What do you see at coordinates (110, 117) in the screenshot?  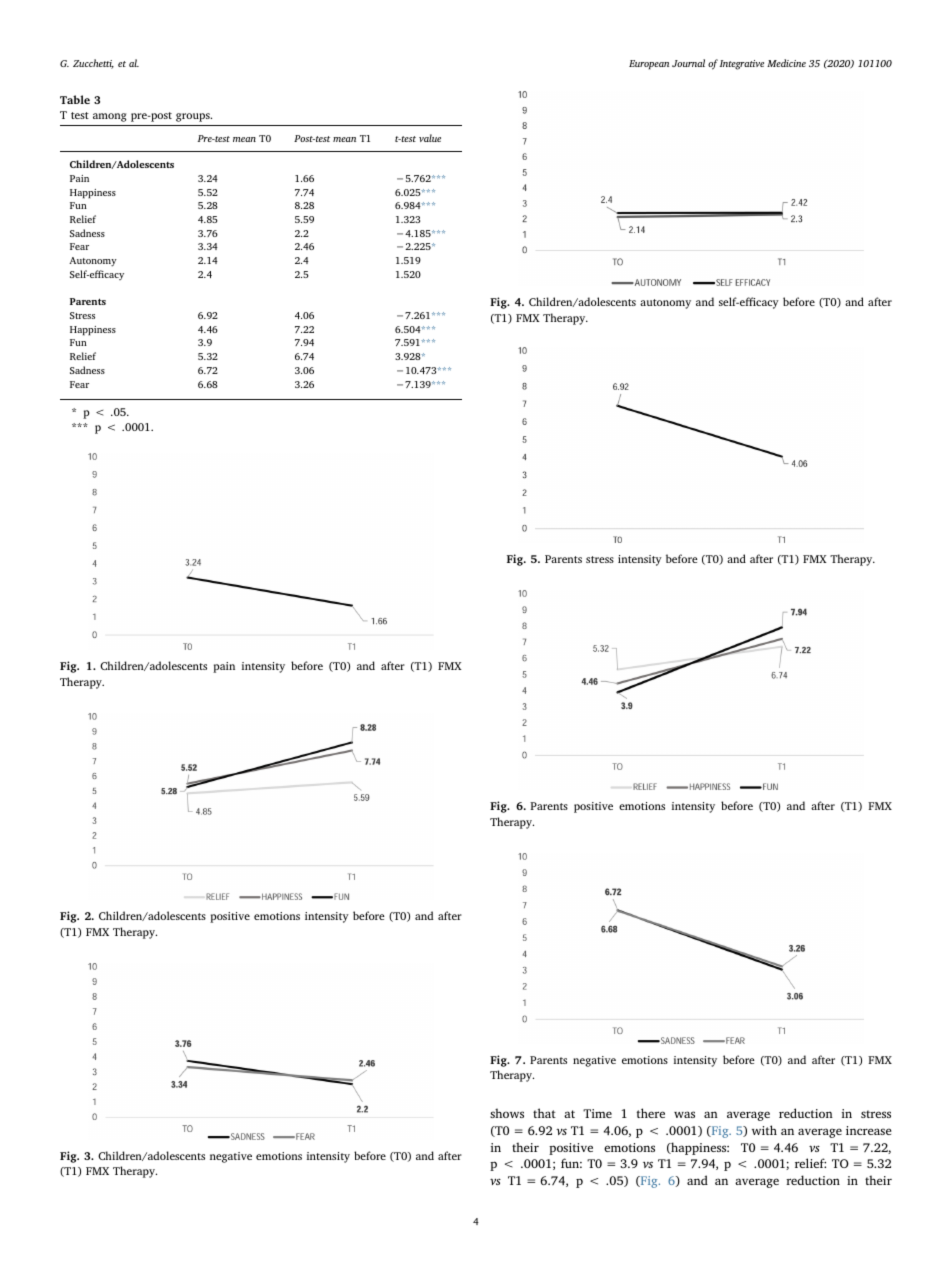 I see `among` at bounding box center [110, 117].
